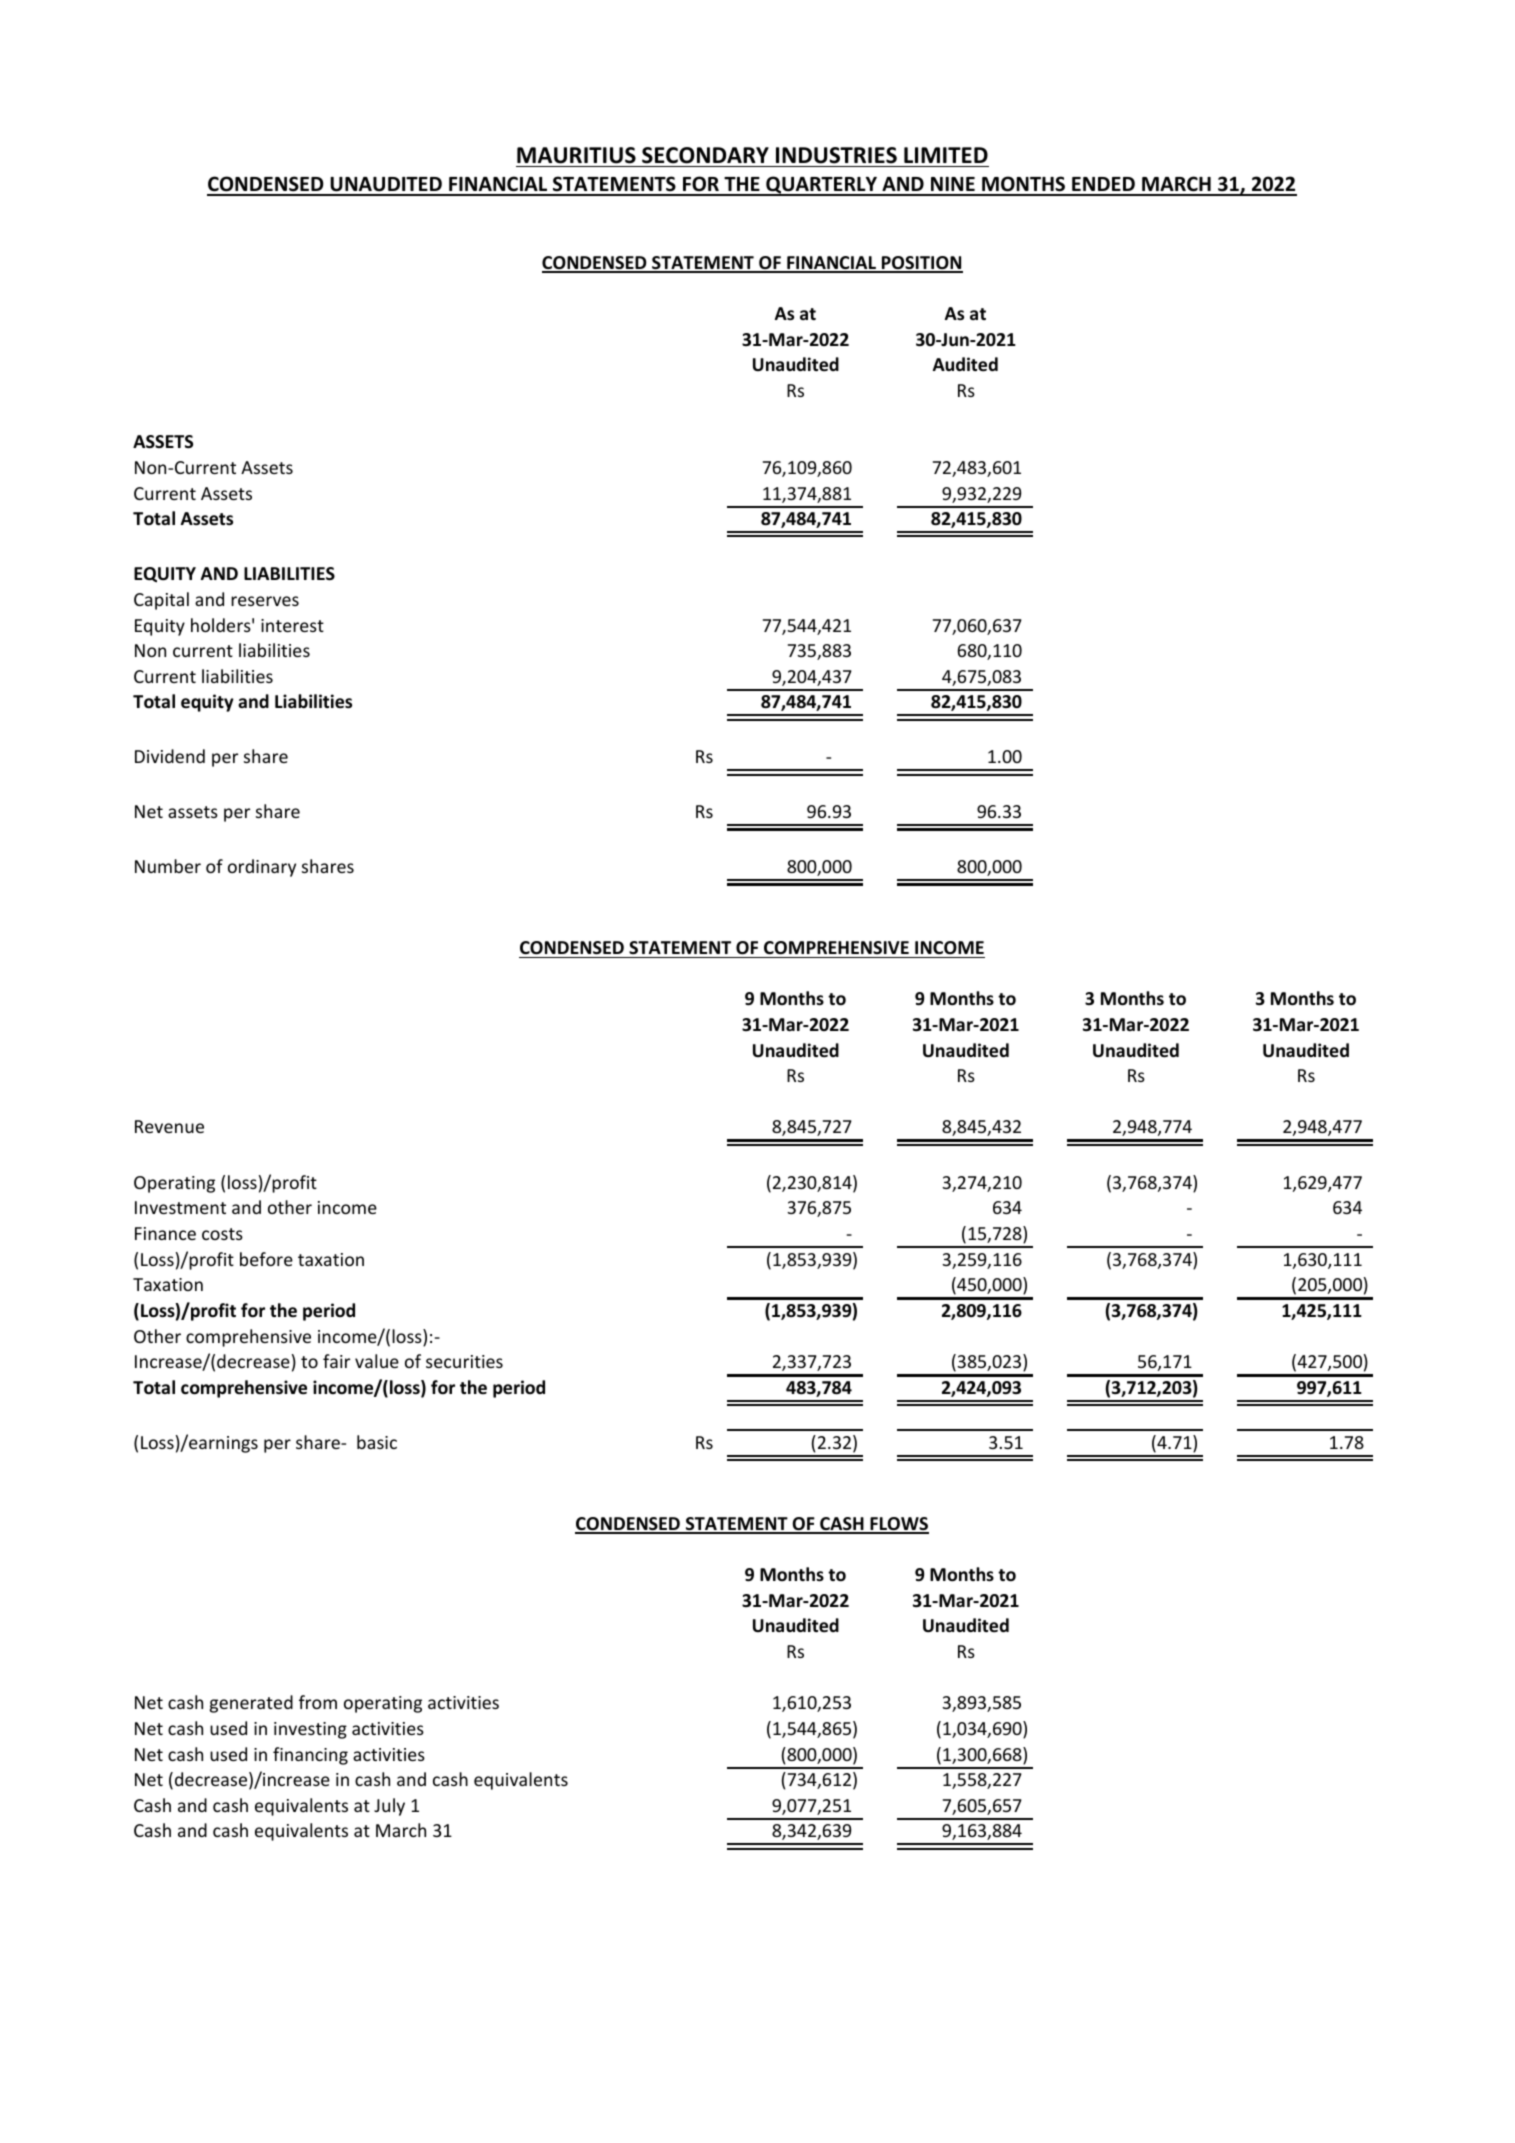 Image resolution: width=1515 pixels, height=2143 pixels. What do you see at coordinates (262, 868) in the screenshot?
I see `ordinary` at bounding box center [262, 868].
